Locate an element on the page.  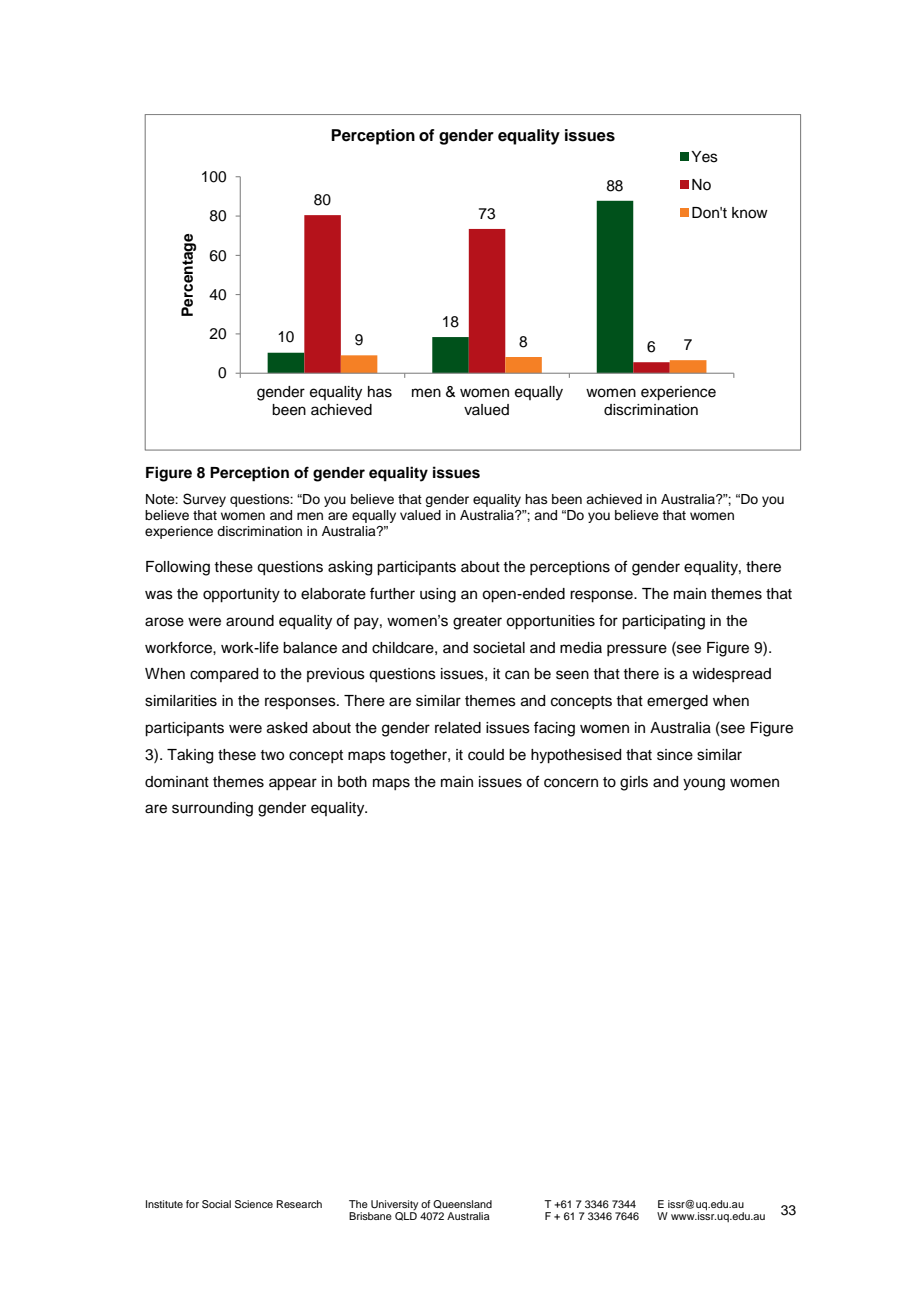
together is located at coordinates (419, 756).
